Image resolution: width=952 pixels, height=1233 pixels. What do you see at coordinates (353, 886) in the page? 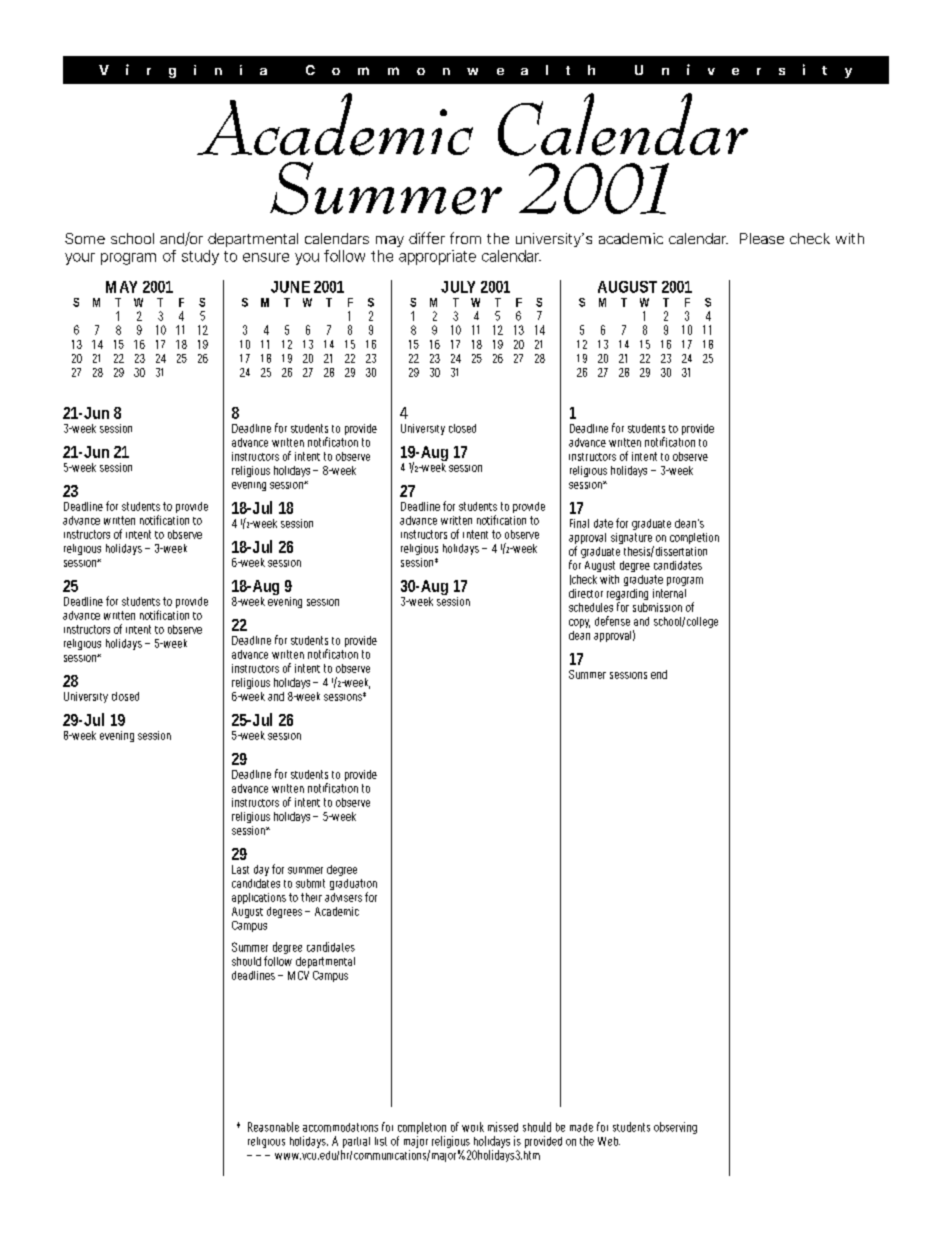
I see `graduation` at bounding box center [353, 886].
